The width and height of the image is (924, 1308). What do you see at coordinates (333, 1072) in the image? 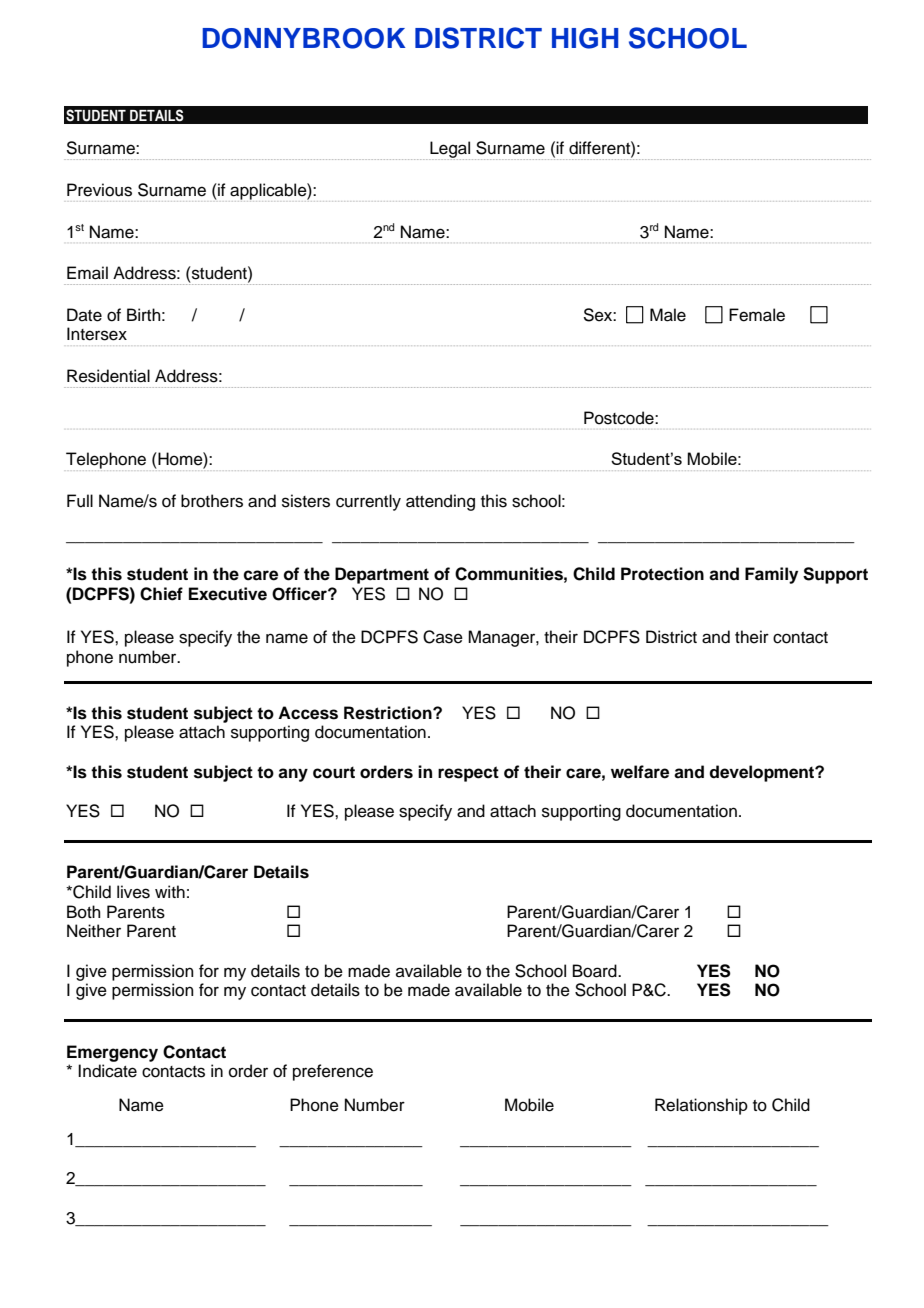
I see `preference` at bounding box center [333, 1072].
